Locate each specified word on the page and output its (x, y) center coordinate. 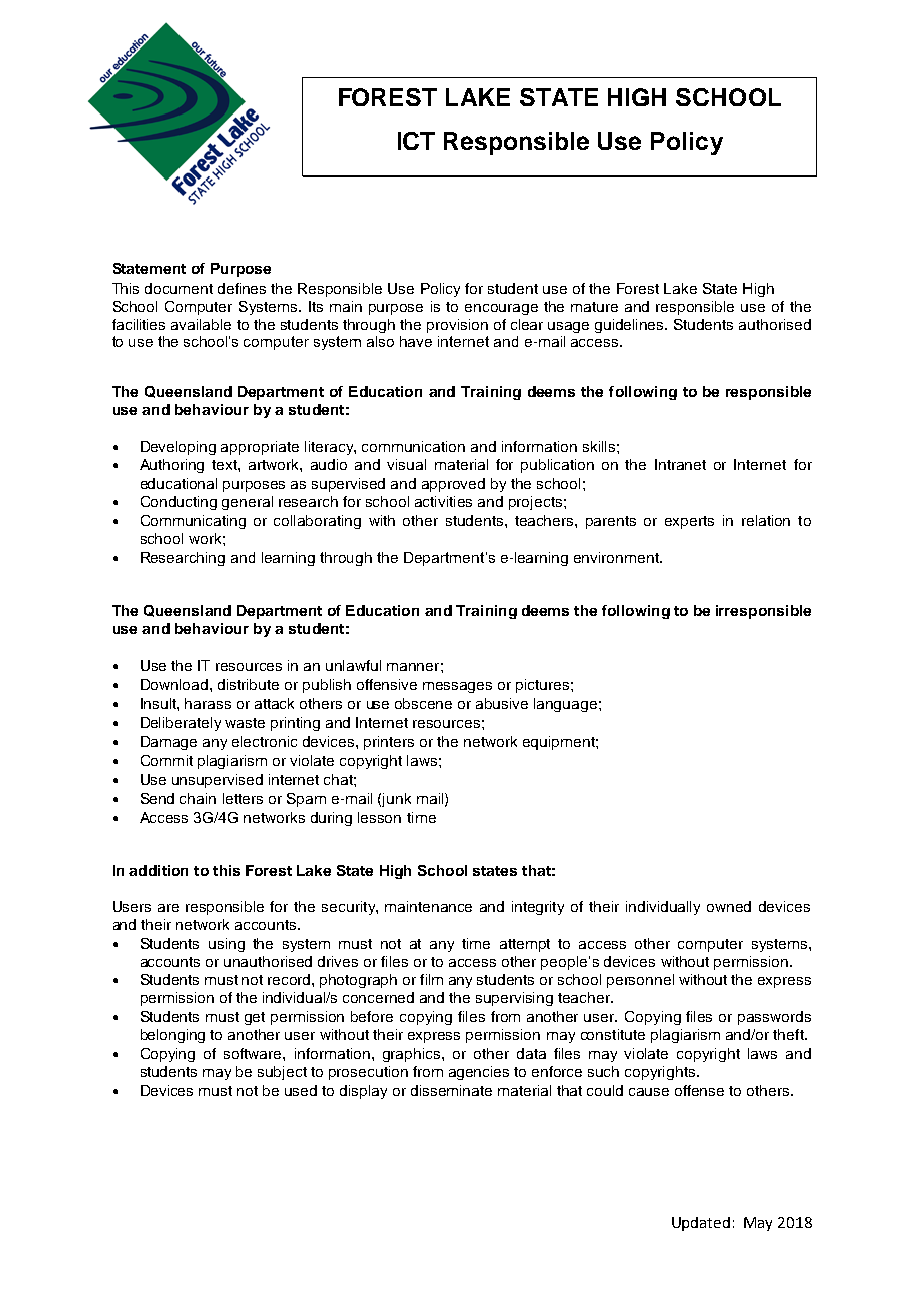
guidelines (631, 326)
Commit (167, 760)
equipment (560, 743)
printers (389, 743)
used (301, 1090)
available (201, 324)
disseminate (451, 1090)
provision (457, 326)
